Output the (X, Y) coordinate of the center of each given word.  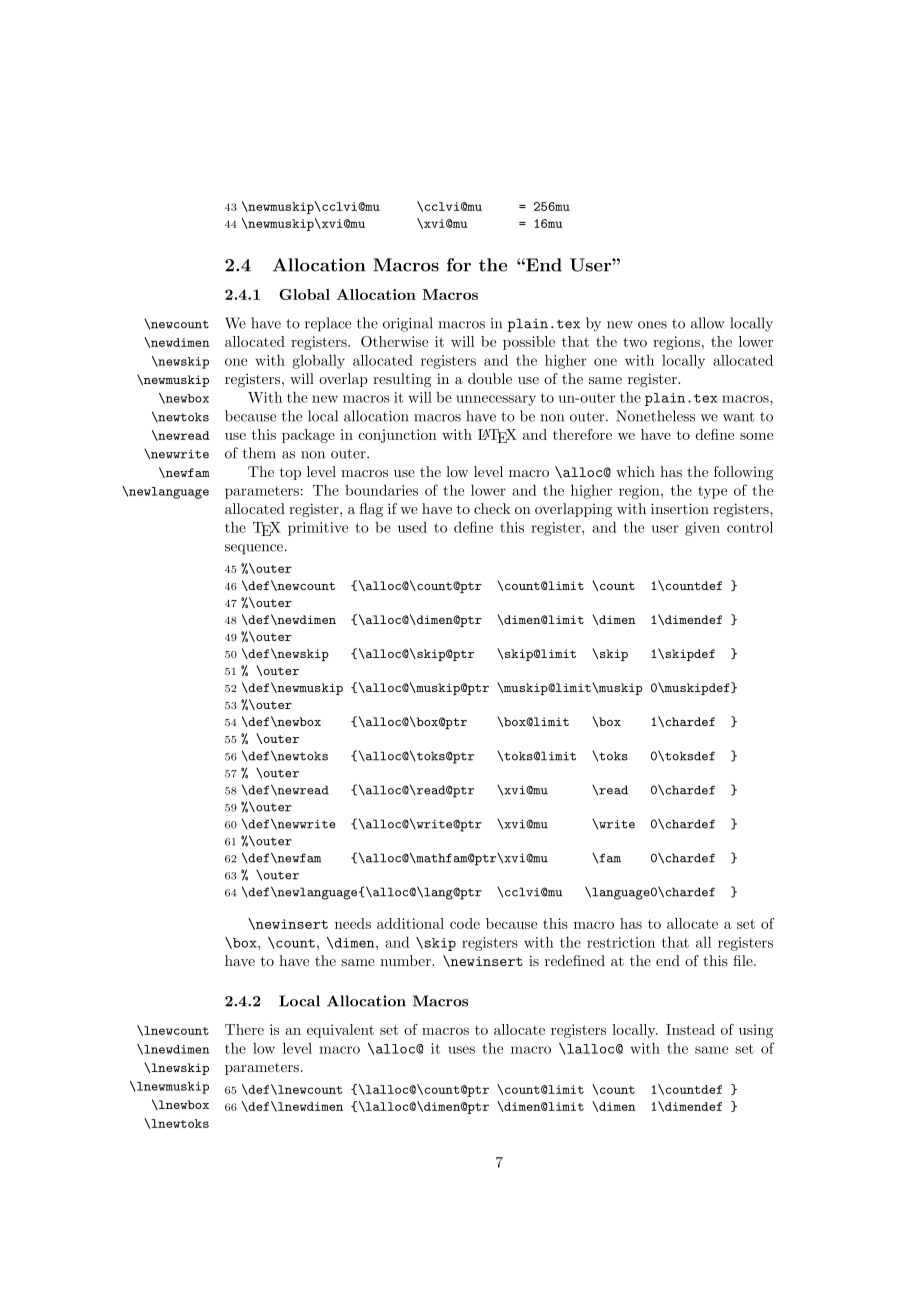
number (406, 960)
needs (353, 923)
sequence (255, 549)
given (702, 529)
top (290, 473)
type (712, 492)
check (492, 508)
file (744, 960)
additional (410, 923)
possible (529, 343)
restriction (621, 942)
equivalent (340, 1031)
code (465, 923)
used (412, 527)
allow (708, 323)
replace (328, 324)
